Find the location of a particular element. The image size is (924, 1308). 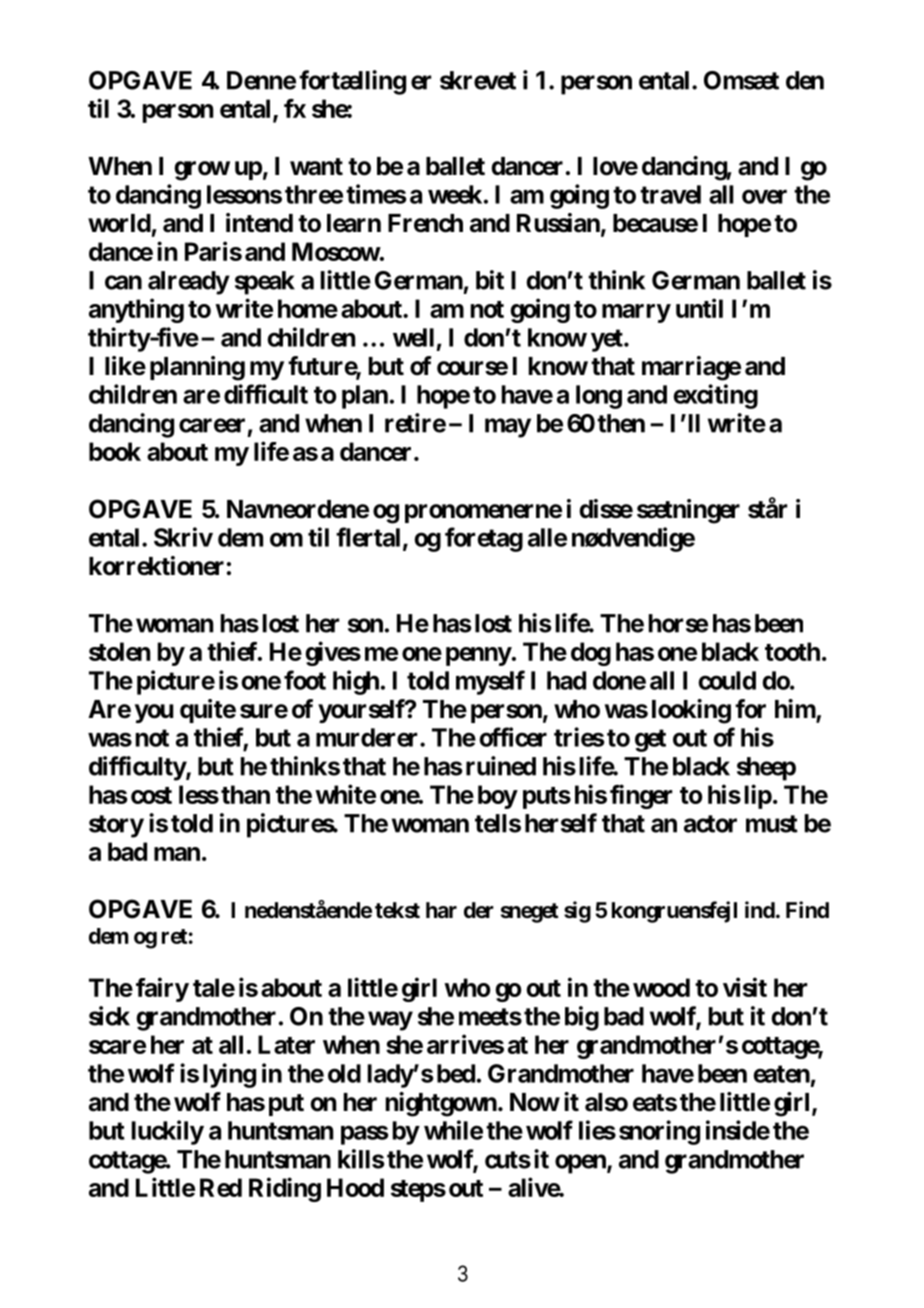

career is located at coordinates (212, 425).
